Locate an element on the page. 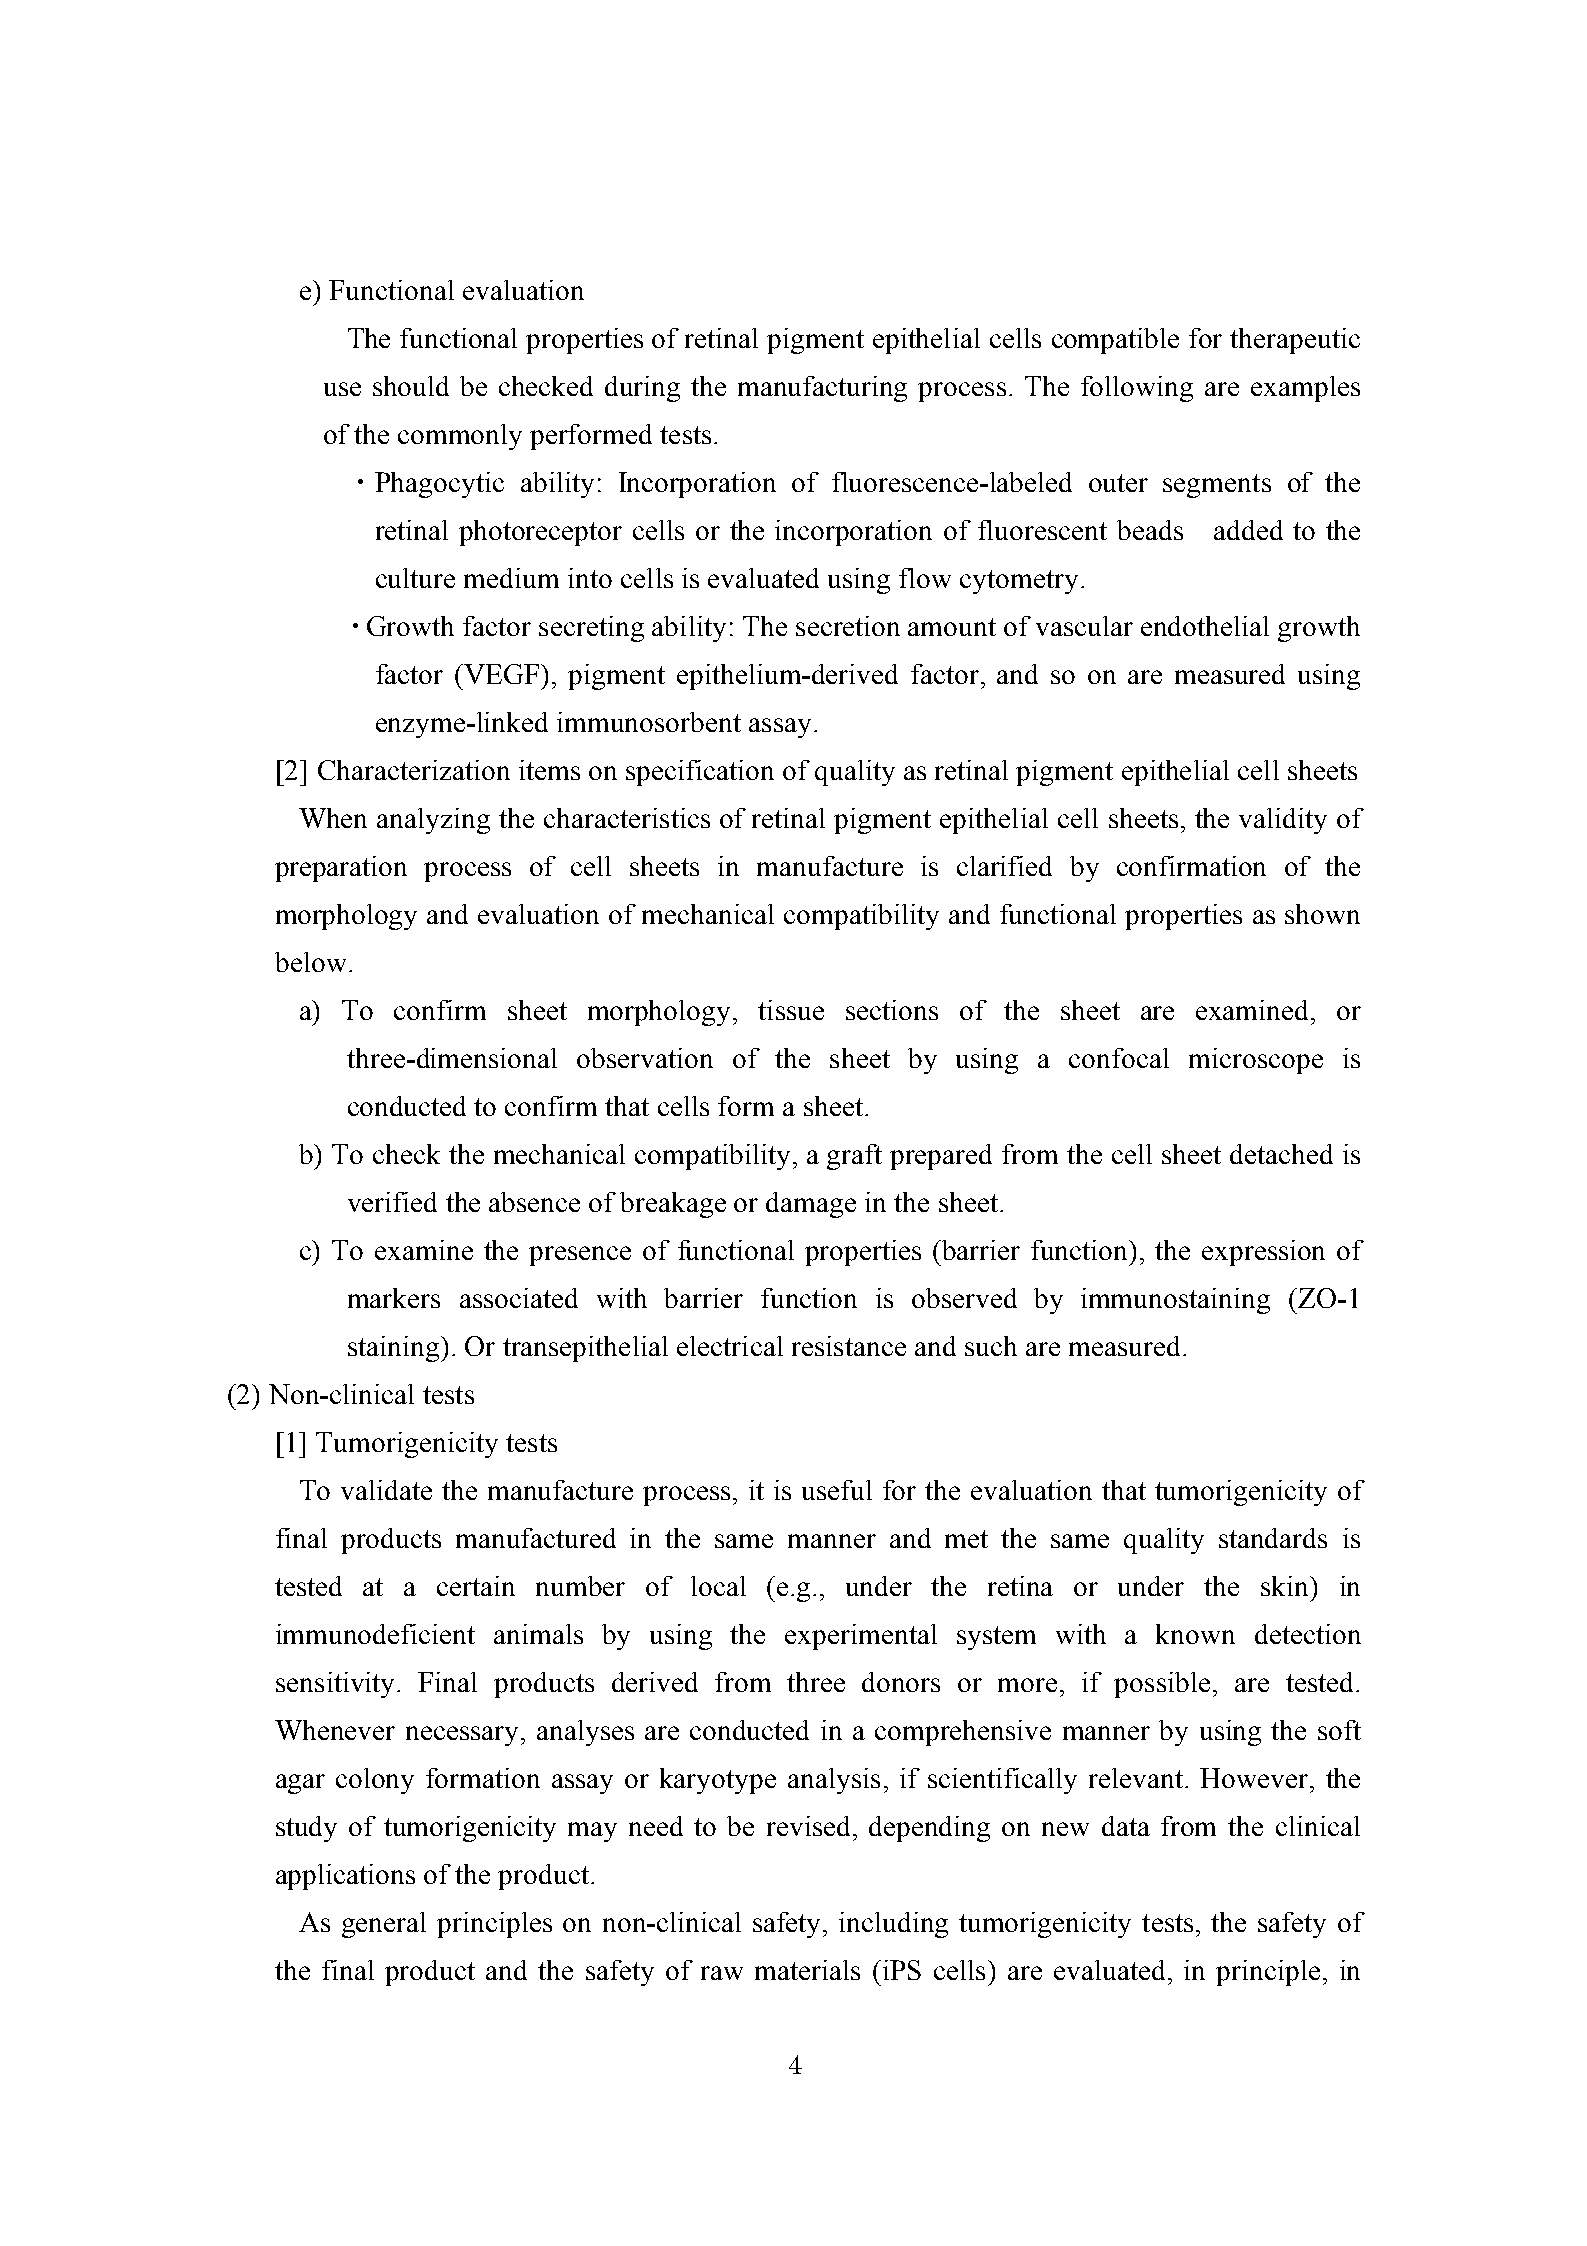  general is located at coordinates (384, 1925).
